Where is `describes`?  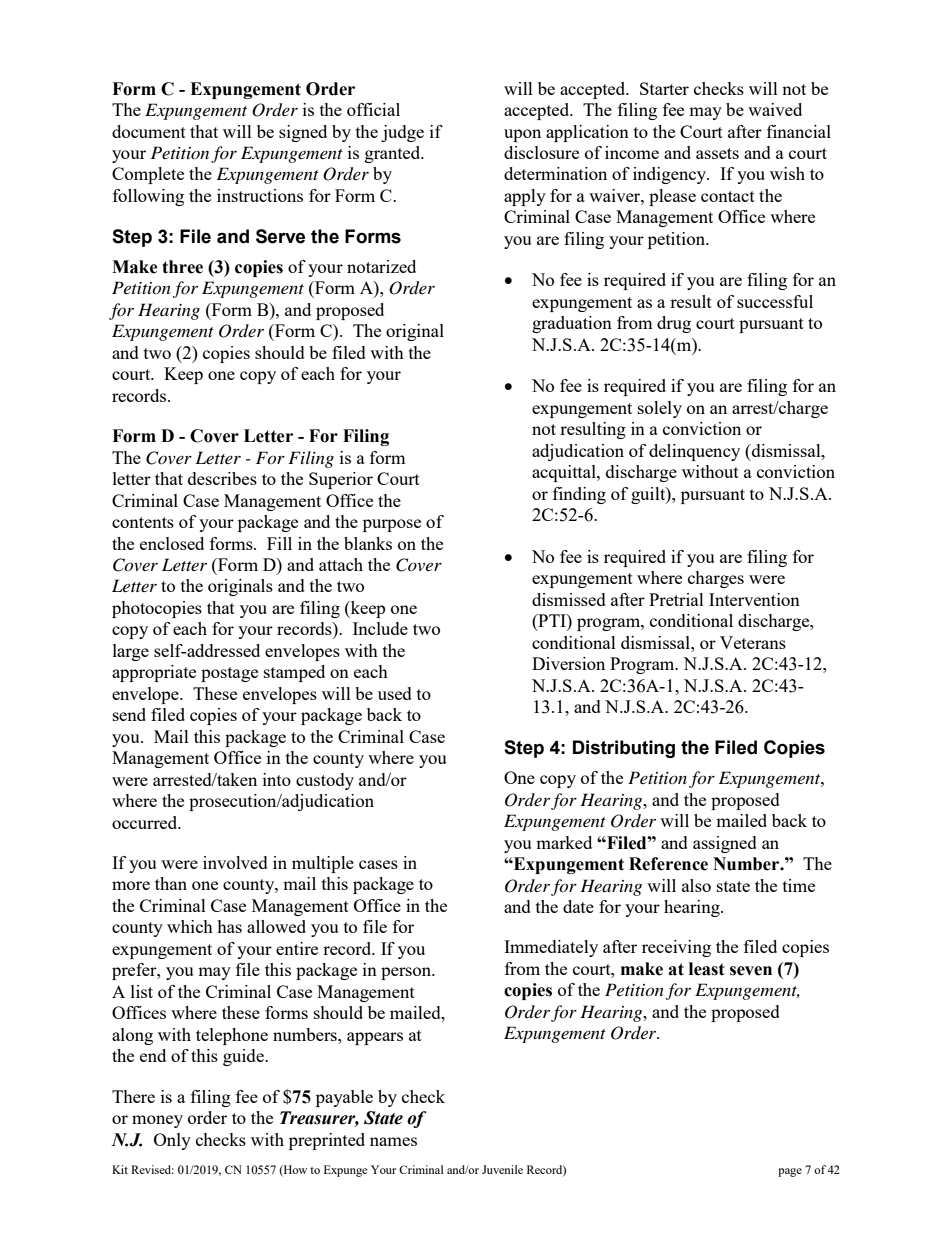 describes is located at coordinates (222, 478).
